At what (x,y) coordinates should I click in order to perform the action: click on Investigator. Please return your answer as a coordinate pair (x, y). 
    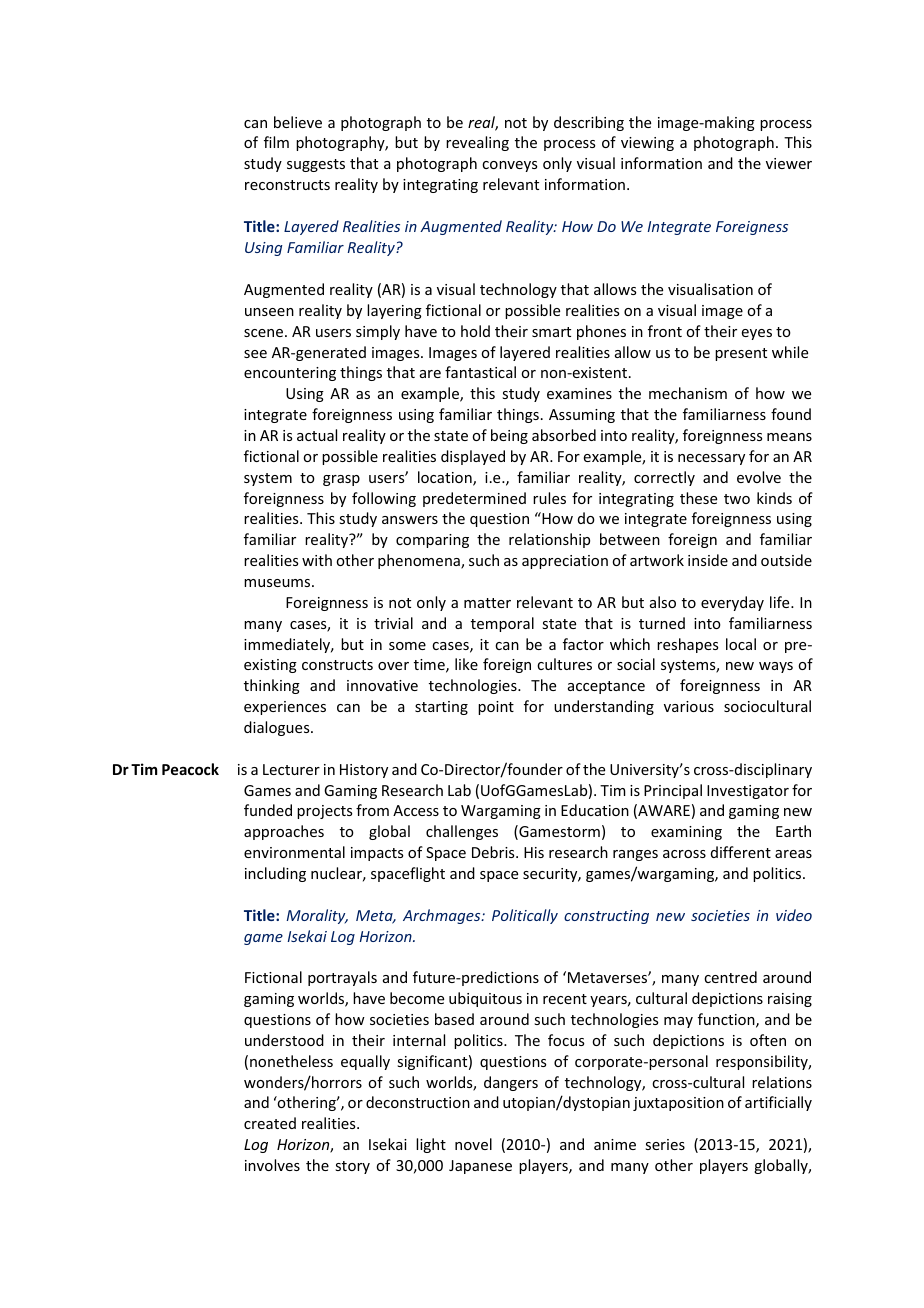
    Looking at the image, I should click on (748, 792).
